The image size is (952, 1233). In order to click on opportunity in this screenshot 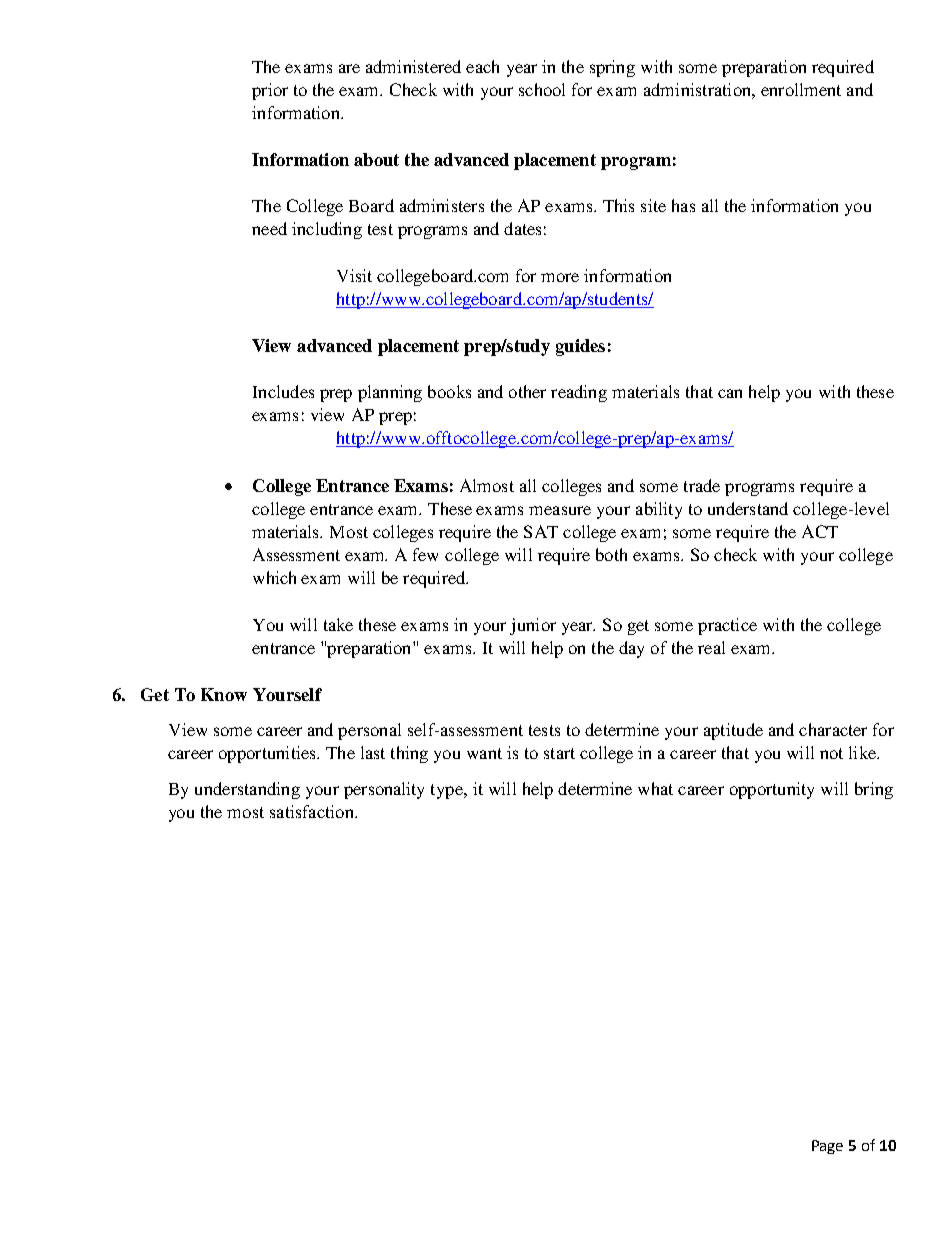, I will do `click(772, 790)`.
